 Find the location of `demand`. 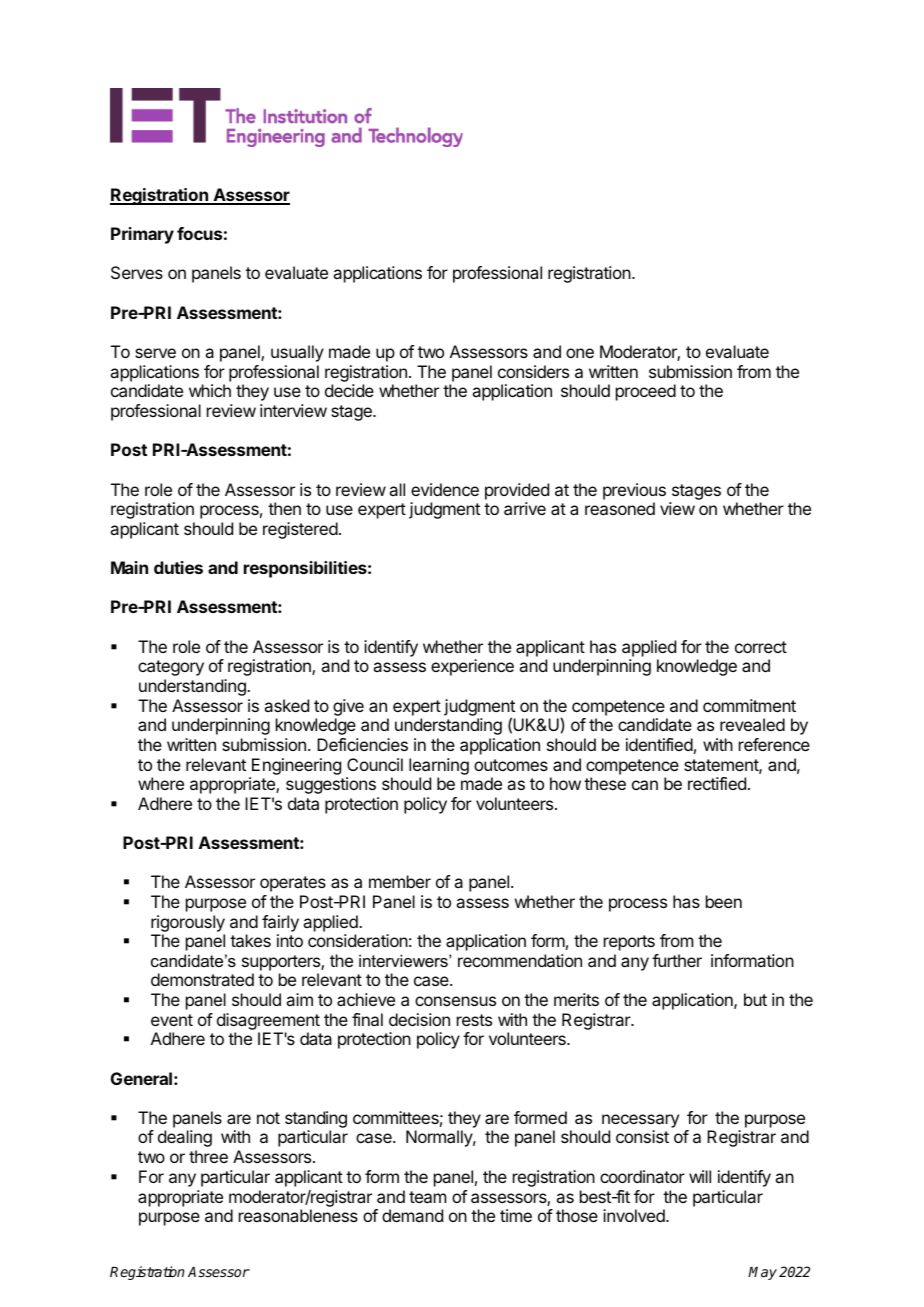

demand is located at coordinates (412, 1215).
